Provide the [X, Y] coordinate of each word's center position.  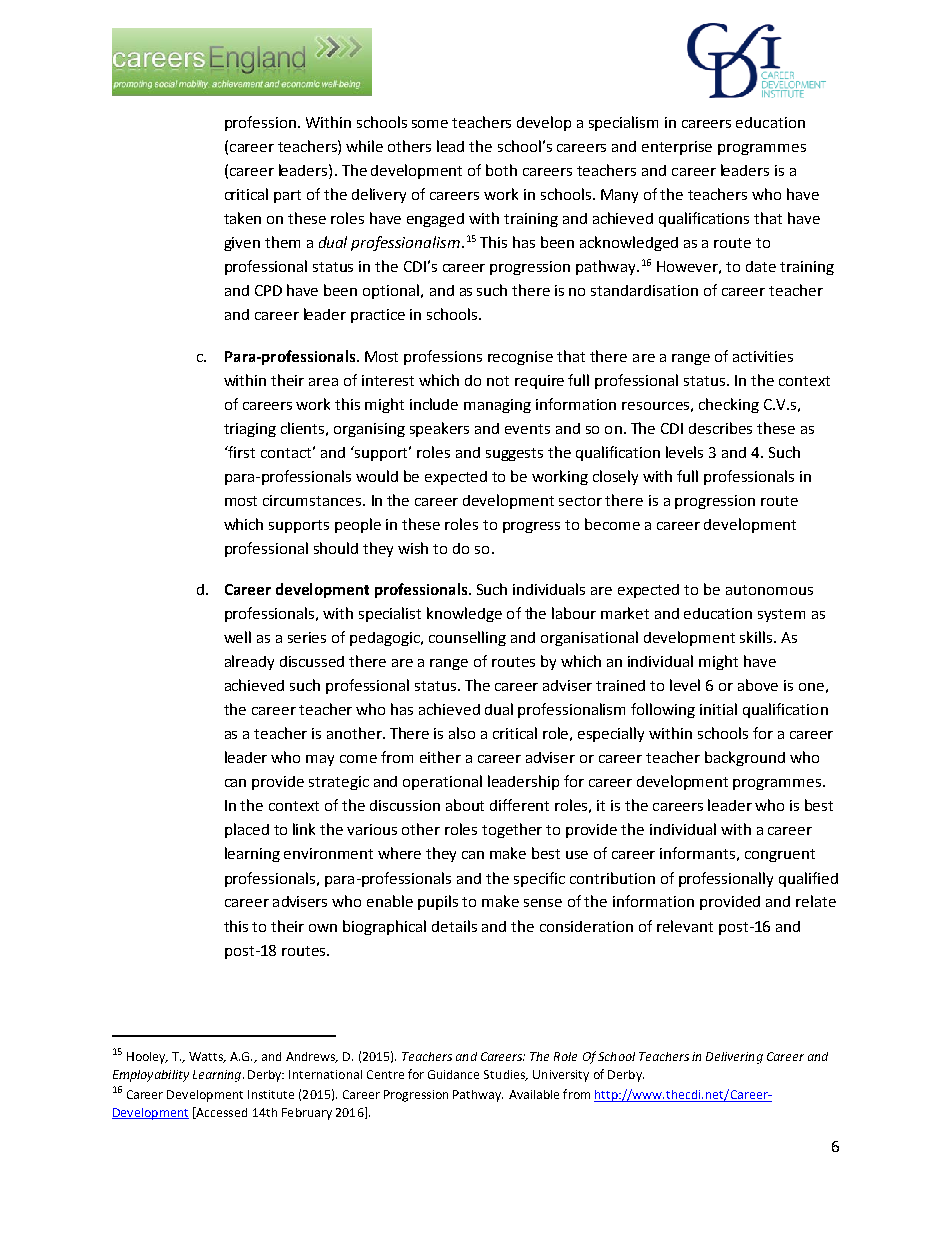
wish [413, 548]
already [249, 662]
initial [718, 709]
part [287, 196]
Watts [207, 1057]
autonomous [769, 590]
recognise [520, 358]
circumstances [313, 500]
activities [763, 356]
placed [247, 830]
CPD [268, 290]
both [501, 170]
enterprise [677, 148]
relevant [685, 926]
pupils [438, 902]
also [462, 733]
